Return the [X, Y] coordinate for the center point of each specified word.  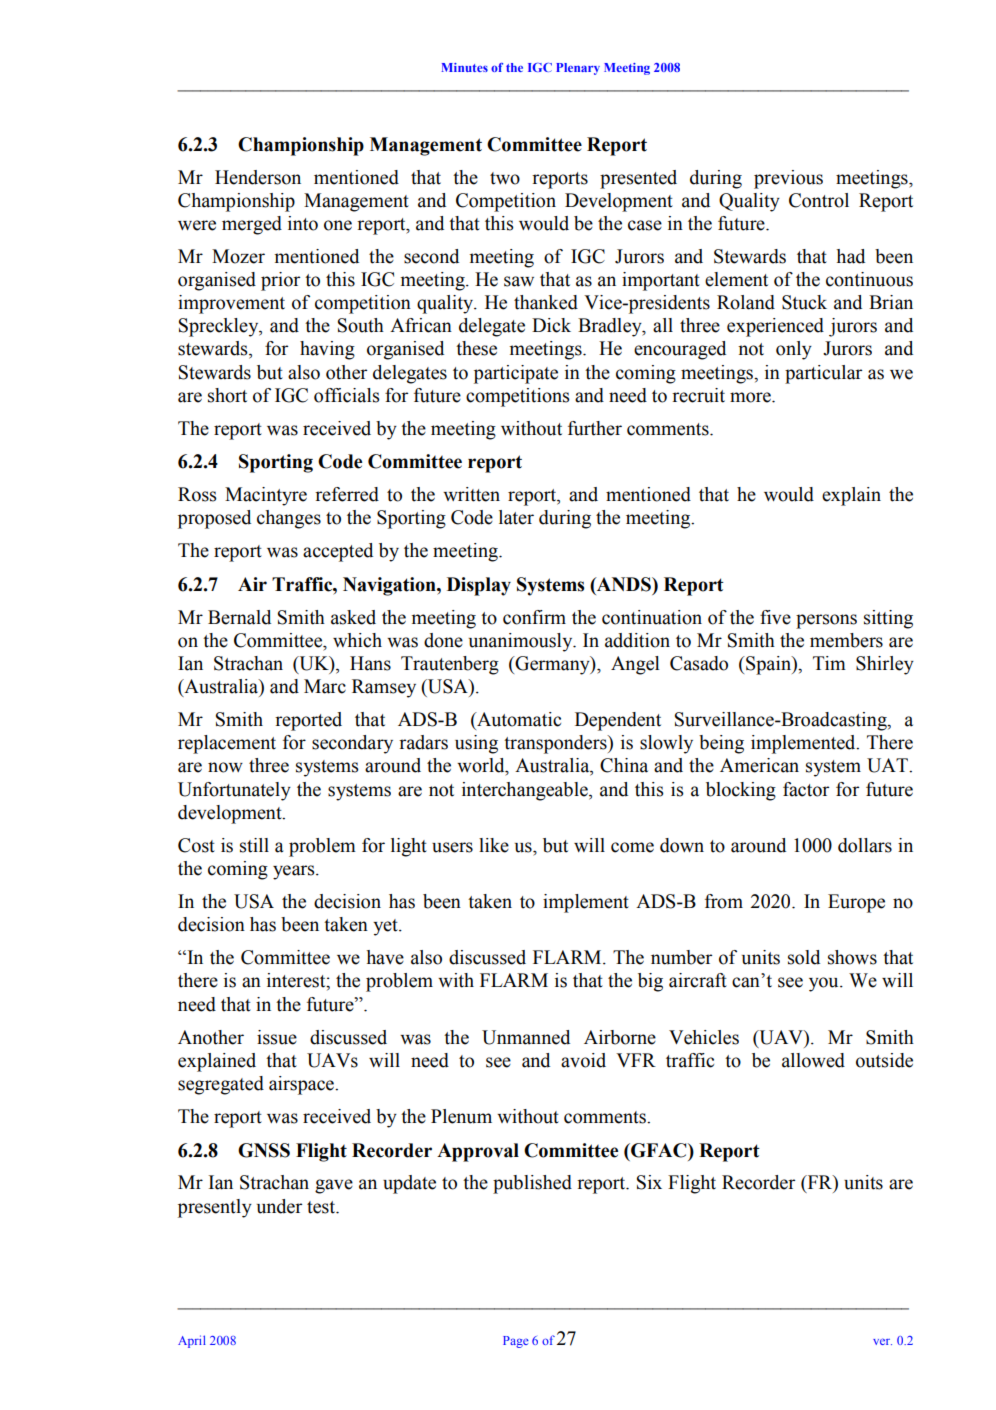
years [295, 872]
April [192, 1341]
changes [289, 519]
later [516, 517]
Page [516, 1342]
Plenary [578, 69]
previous [788, 179]
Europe [856, 903]
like [494, 845]
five [775, 617]
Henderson [258, 177]
